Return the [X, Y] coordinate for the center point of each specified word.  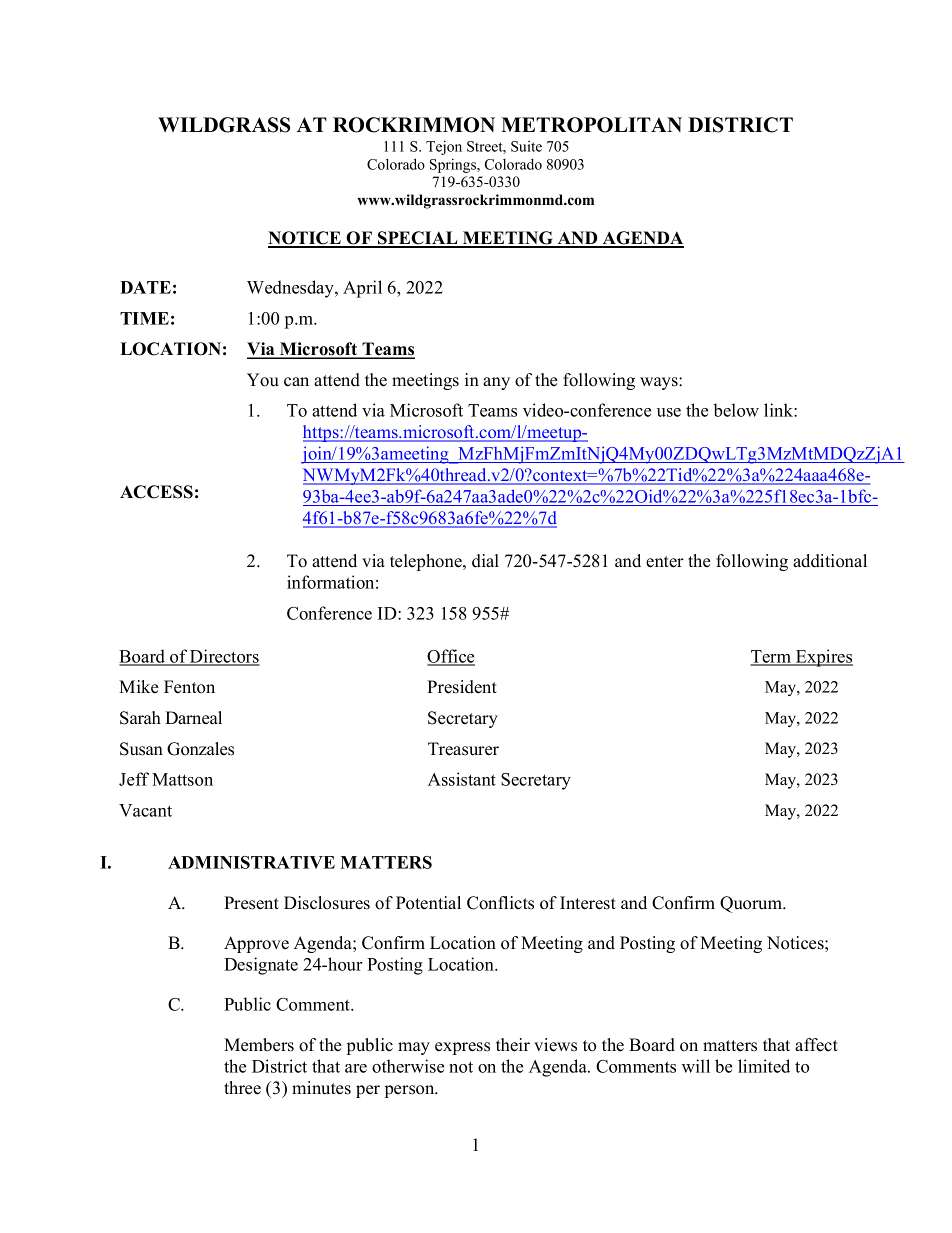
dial [485, 561]
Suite [526, 146]
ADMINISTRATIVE [251, 862]
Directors [224, 657]
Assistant [462, 779]
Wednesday [291, 289]
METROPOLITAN [591, 125]
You [263, 380]
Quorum [752, 904]
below [736, 410]
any [496, 383]
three [242, 1088]
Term [771, 657]
